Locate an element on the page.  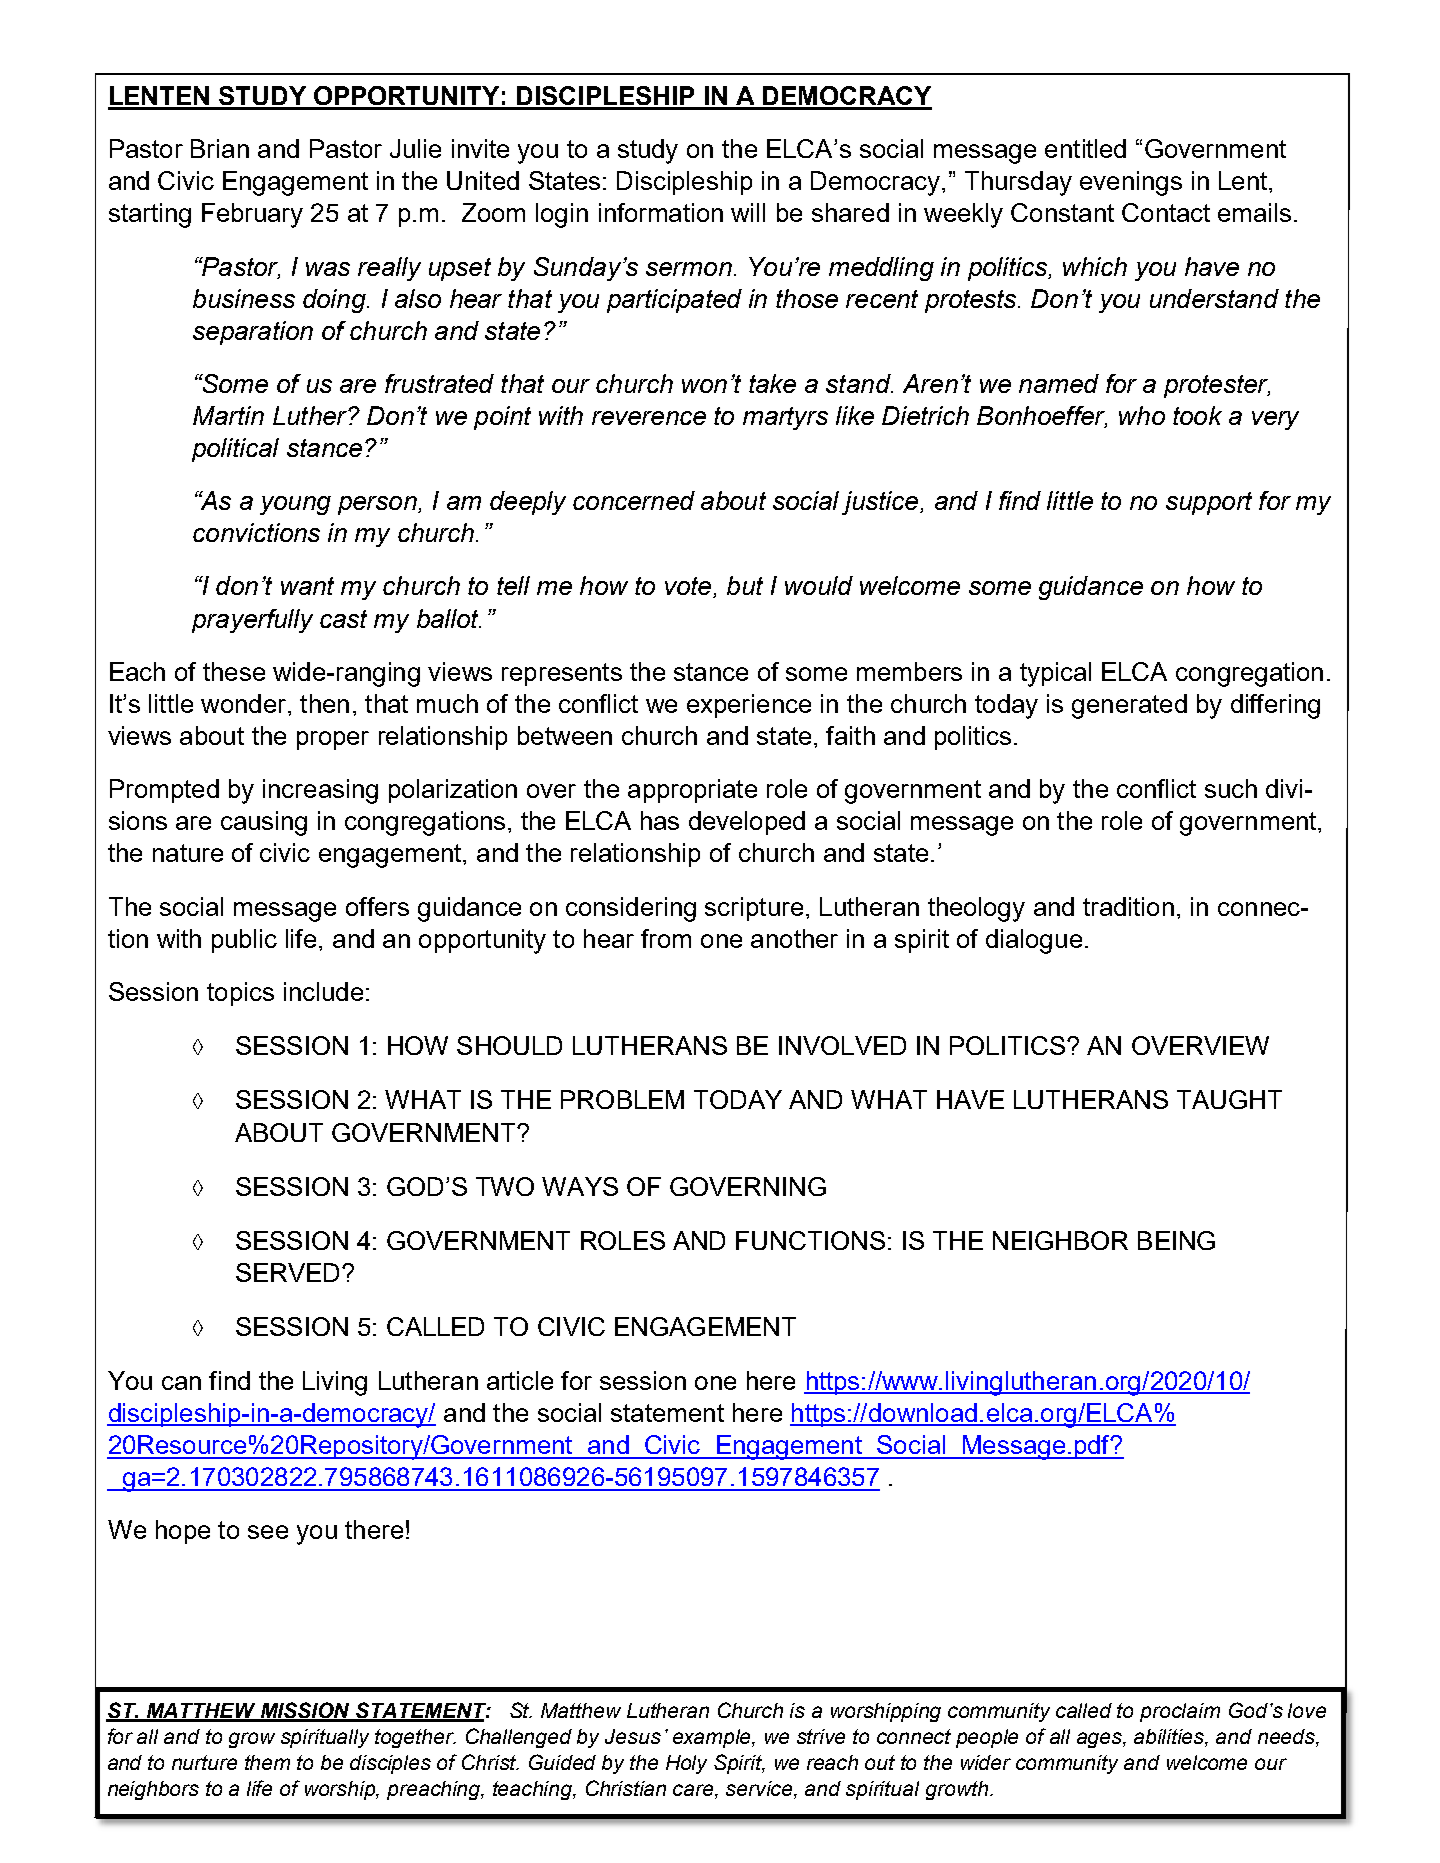
dialogue is located at coordinates (1034, 941).
